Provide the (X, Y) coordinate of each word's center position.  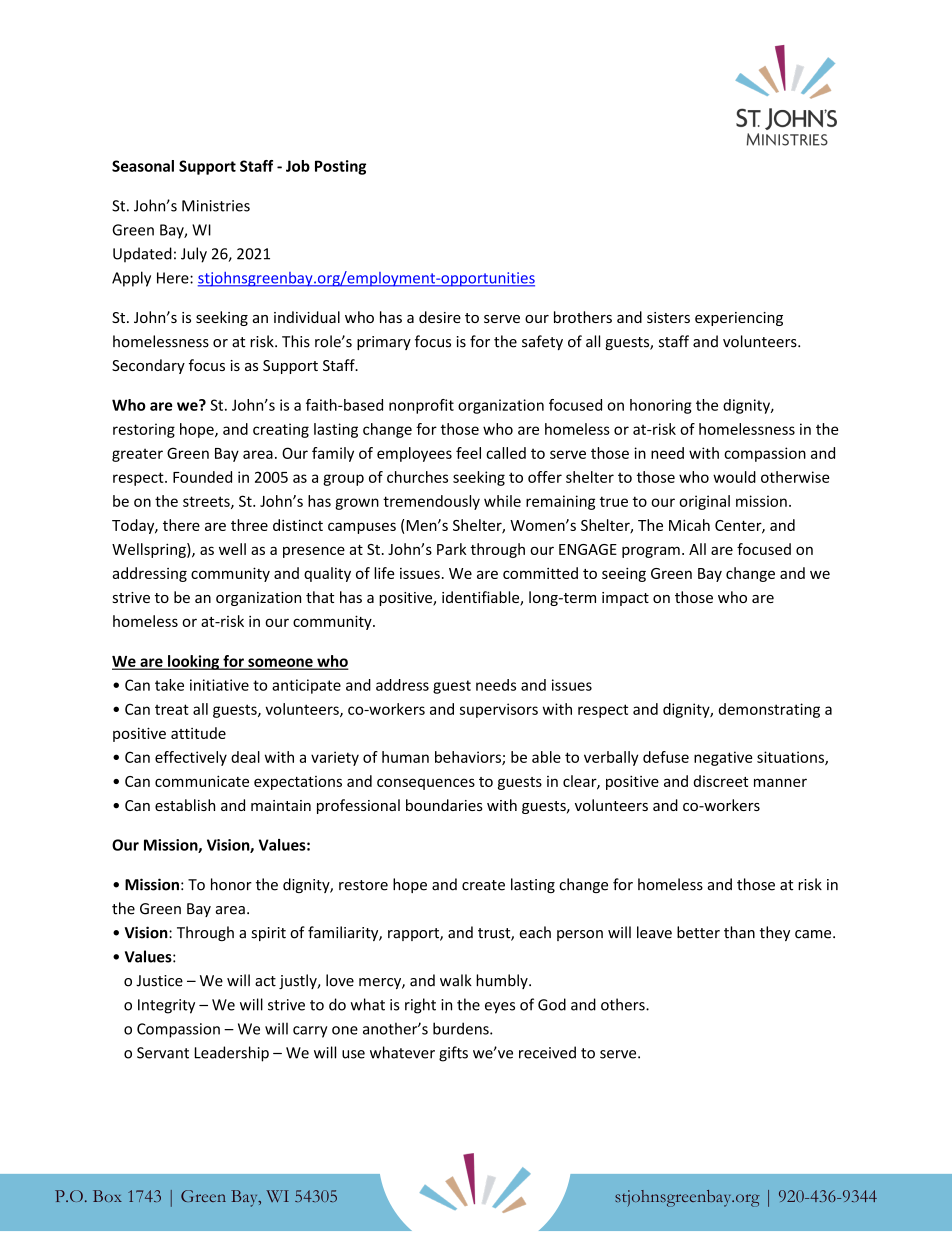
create (483, 885)
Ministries (216, 206)
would (734, 477)
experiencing (739, 319)
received (547, 1052)
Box (107, 1196)
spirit (269, 934)
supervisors (499, 710)
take (169, 685)
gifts (453, 1054)
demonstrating (769, 710)
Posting (340, 167)
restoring (144, 430)
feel (468, 453)
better (698, 932)
